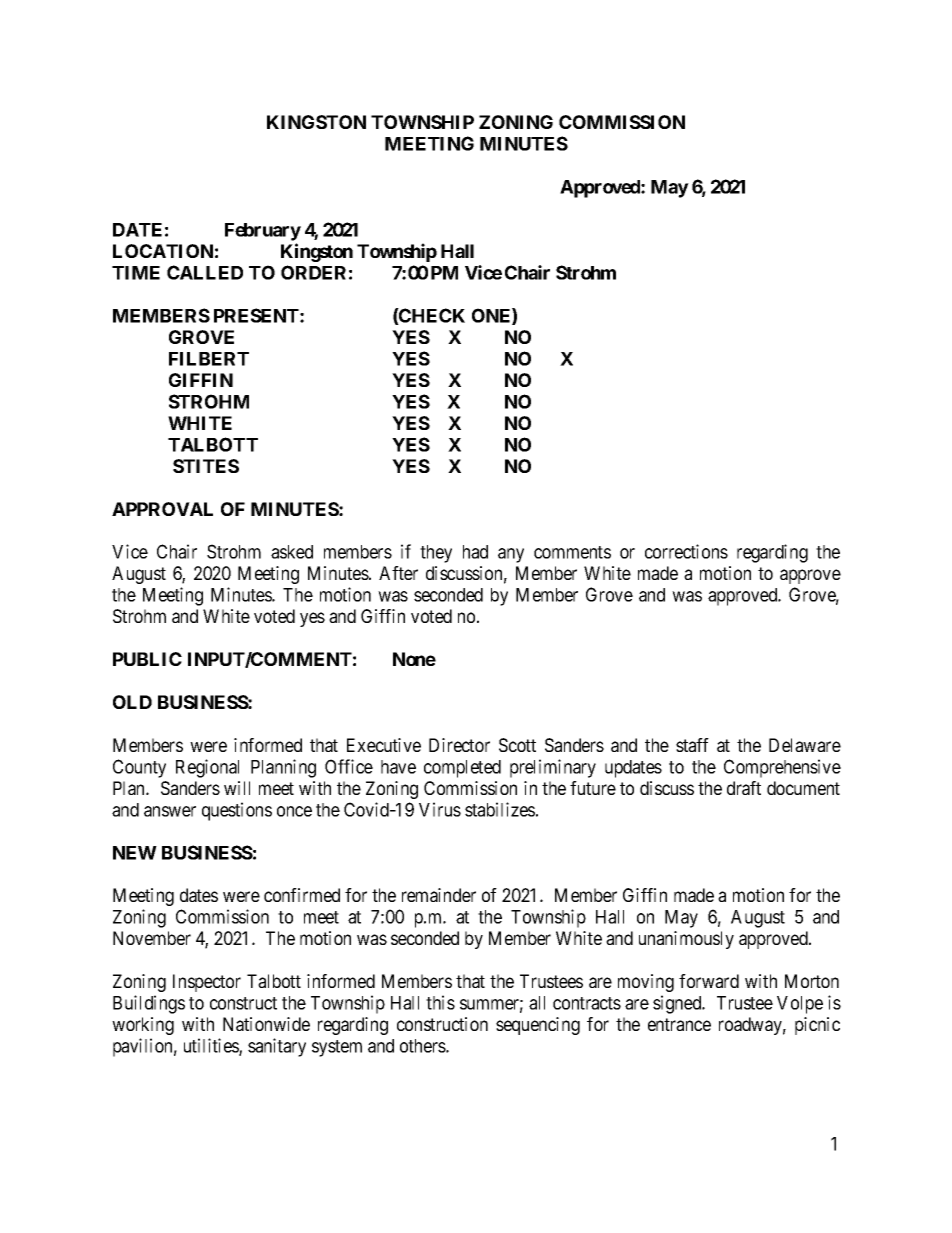  What do you see at coordinates (692, 745) in the screenshot?
I see `staff` at bounding box center [692, 745].
